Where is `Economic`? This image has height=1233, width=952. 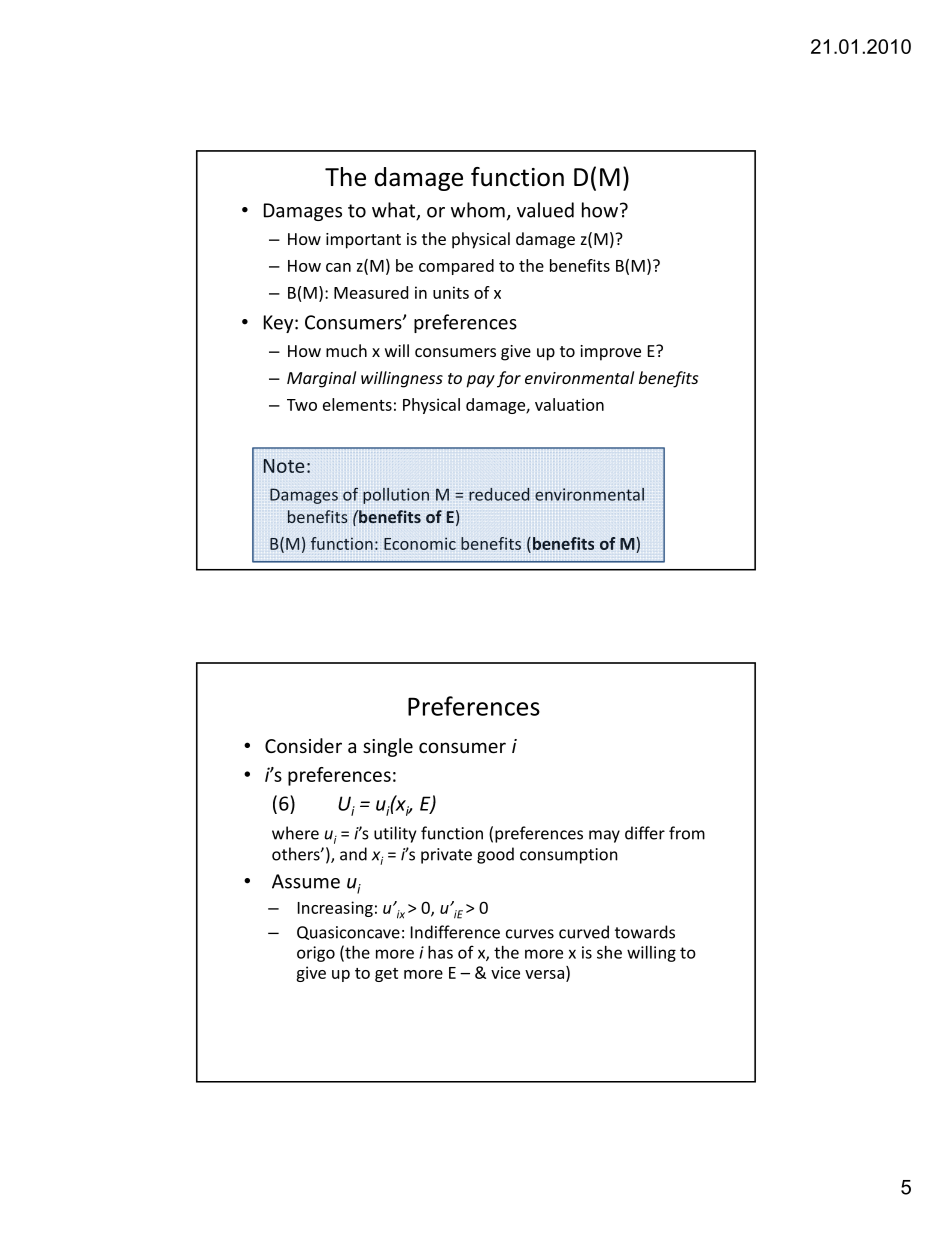 Economic is located at coordinates (420, 543).
